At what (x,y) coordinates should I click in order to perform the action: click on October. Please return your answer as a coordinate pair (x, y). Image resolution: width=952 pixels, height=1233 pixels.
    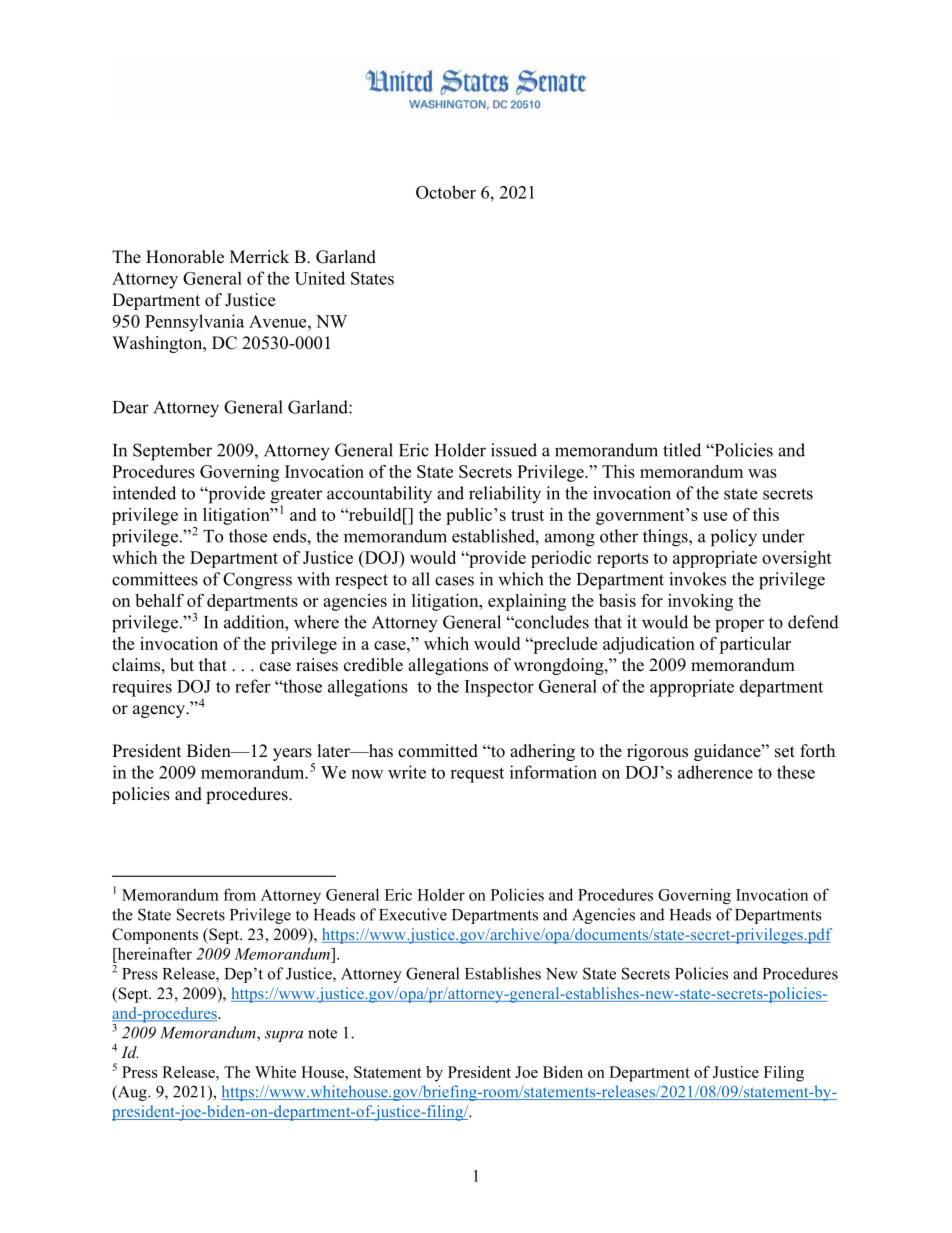
    Looking at the image, I should click on (446, 192).
